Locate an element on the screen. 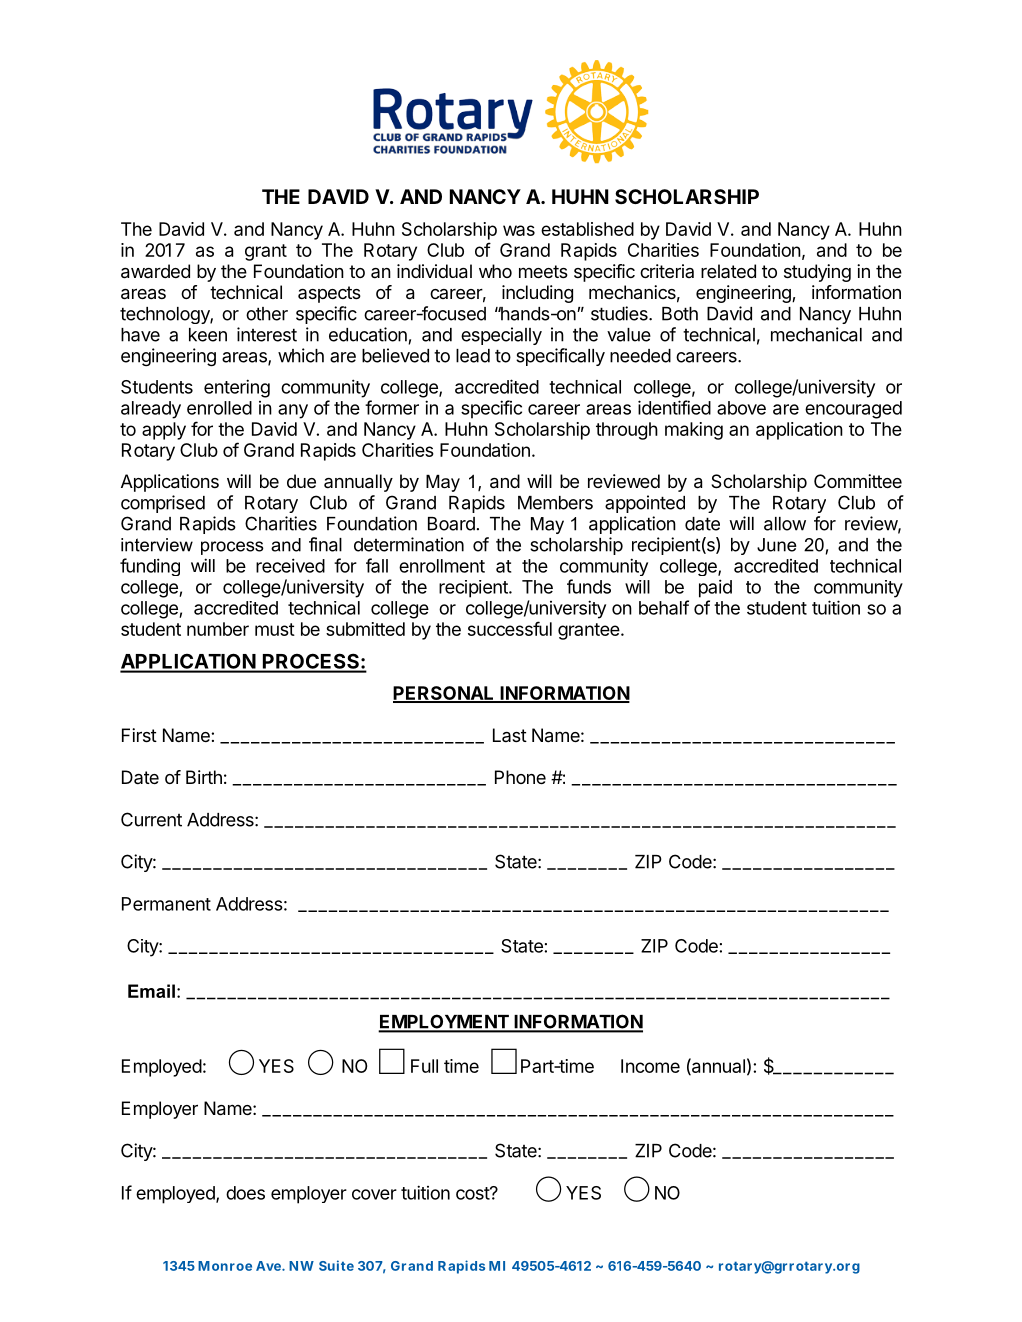  Birth is located at coordinates (204, 777).
